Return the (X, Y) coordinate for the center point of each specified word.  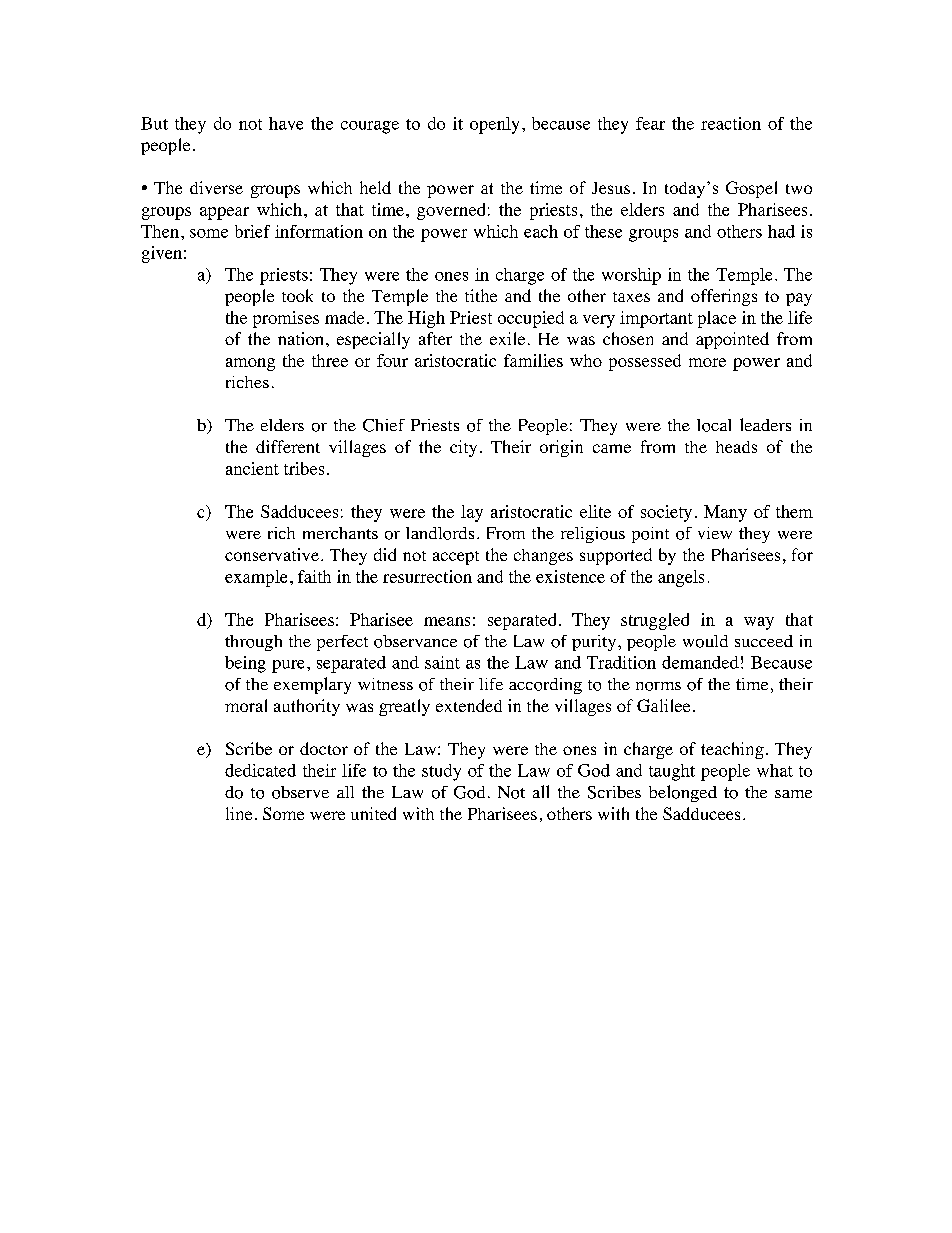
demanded (700, 662)
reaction (731, 123)
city (463, 448)
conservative (272, 554)
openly (494, 125)
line (239, 813)
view (715, 533)
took (297, 295)
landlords (440, 533)
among (250, 364)
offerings (724, 297)
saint (442, 662)
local (714, 425)
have (286, 123)
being (245, 664)
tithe (481, 295)
